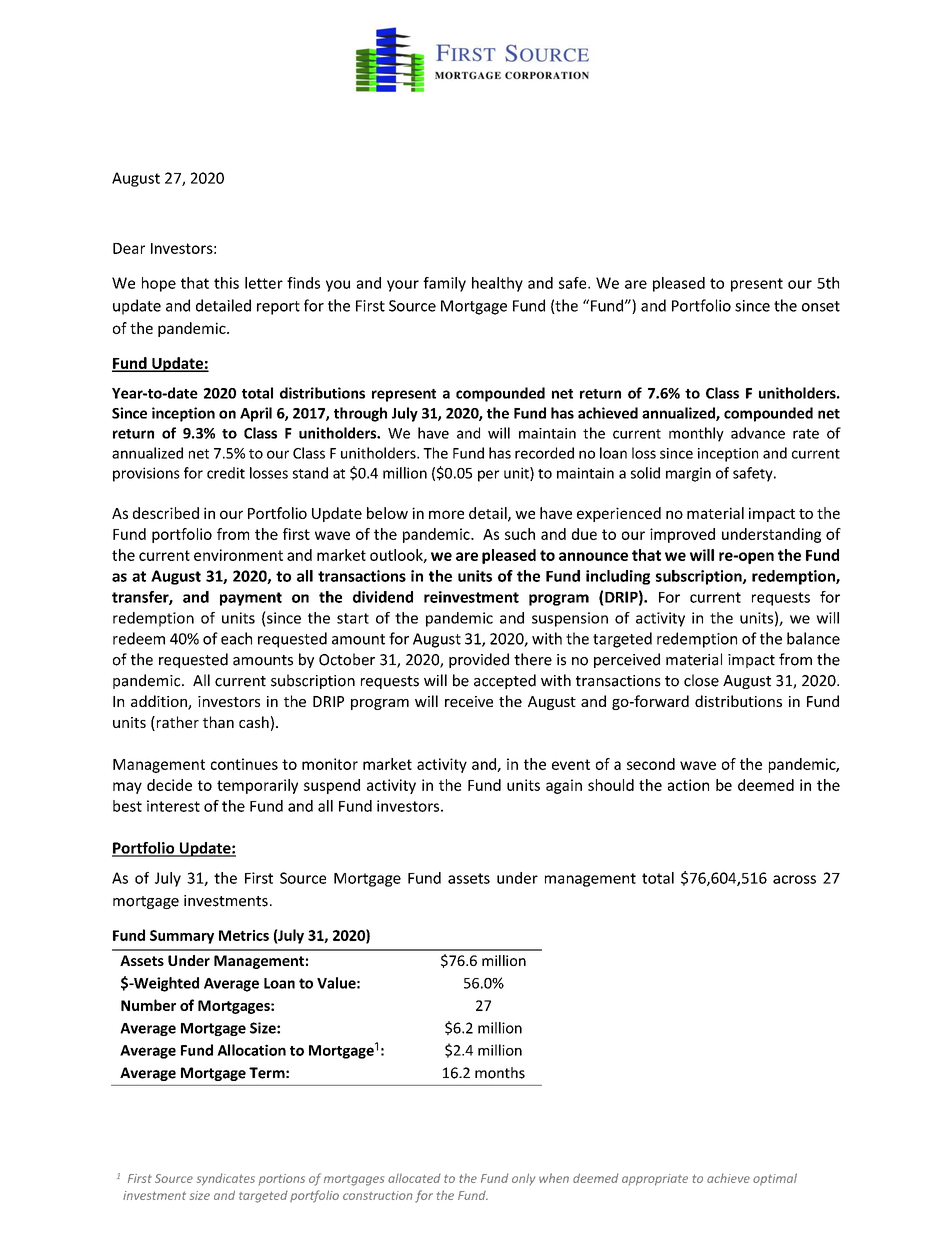  Describe the element at coordinates (758, 433) in the document. I see `advance` at that location.
